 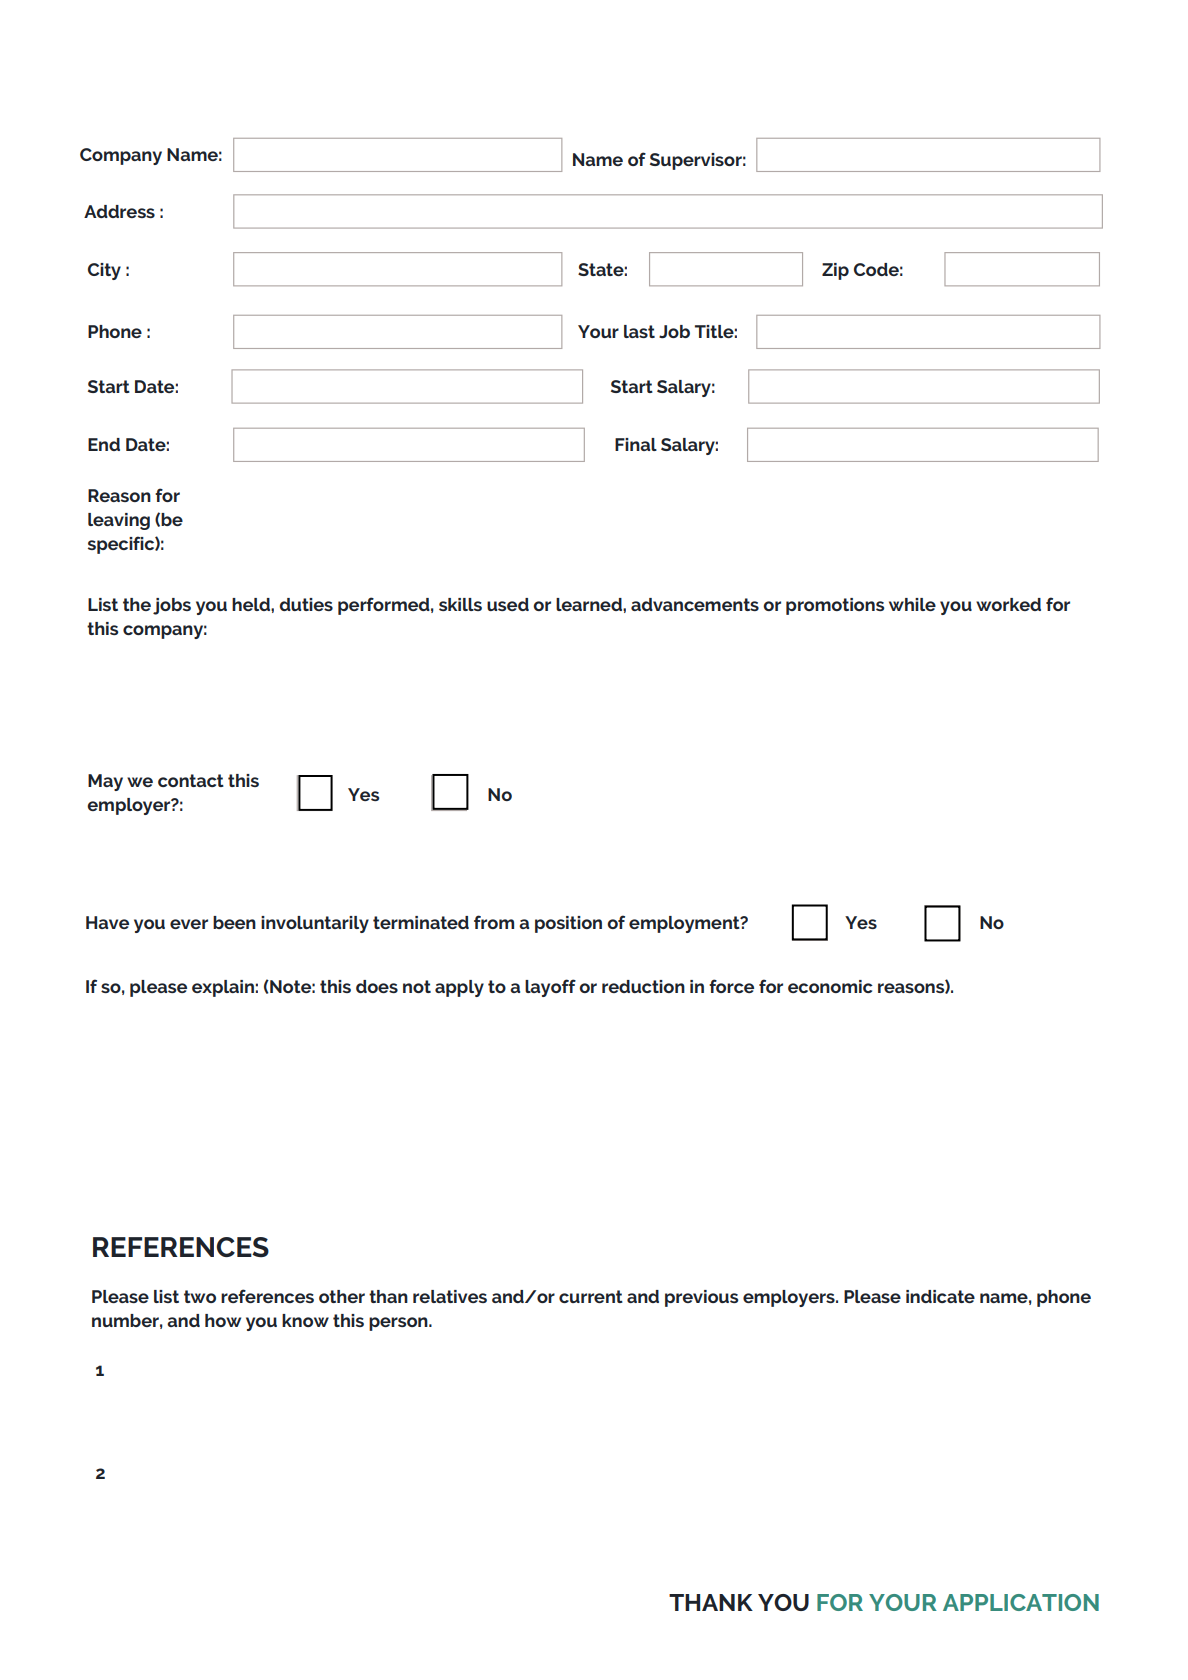 I want to click on while, so click(x=912, y=604).
